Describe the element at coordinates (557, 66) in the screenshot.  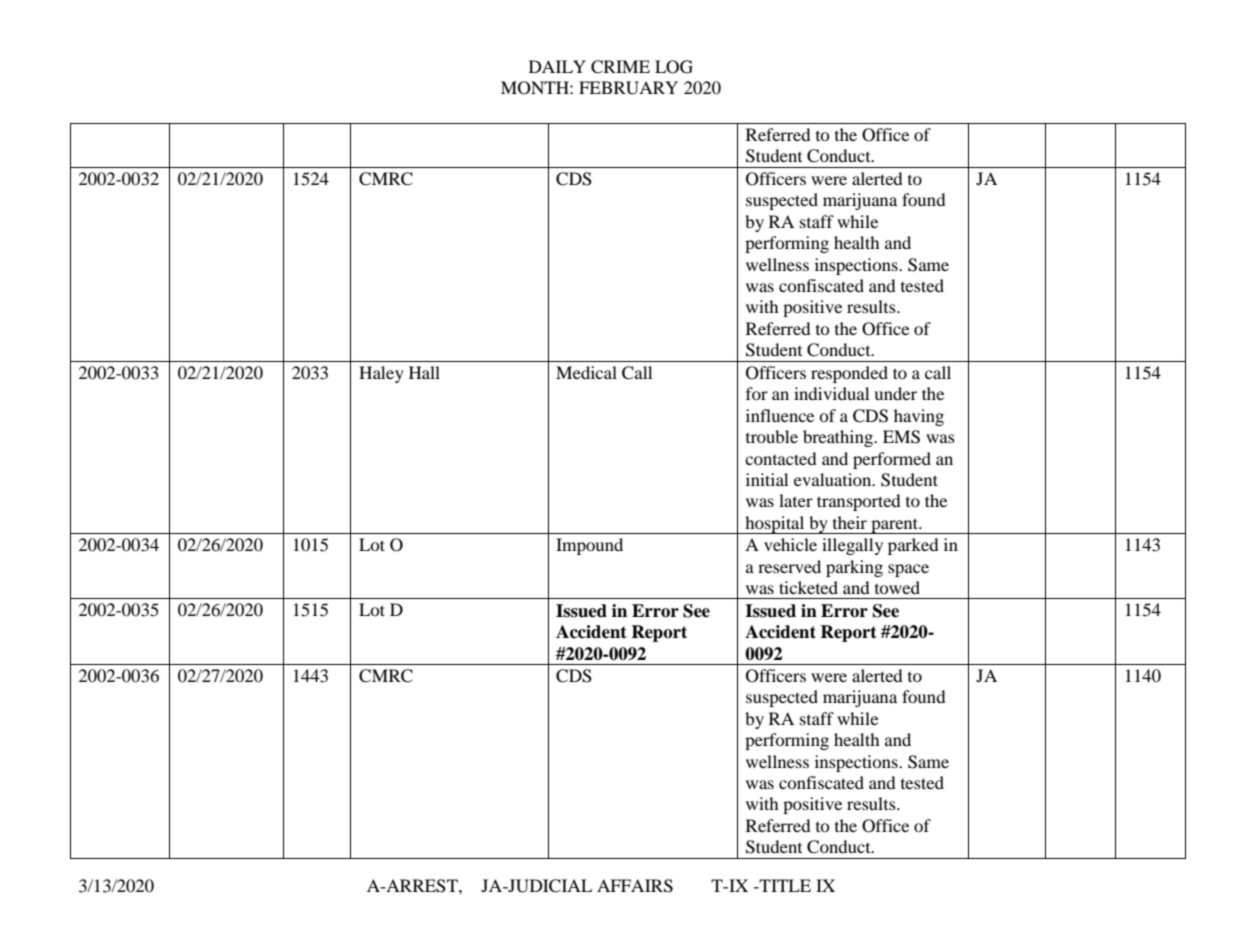
I see `DAILY` at that location.
